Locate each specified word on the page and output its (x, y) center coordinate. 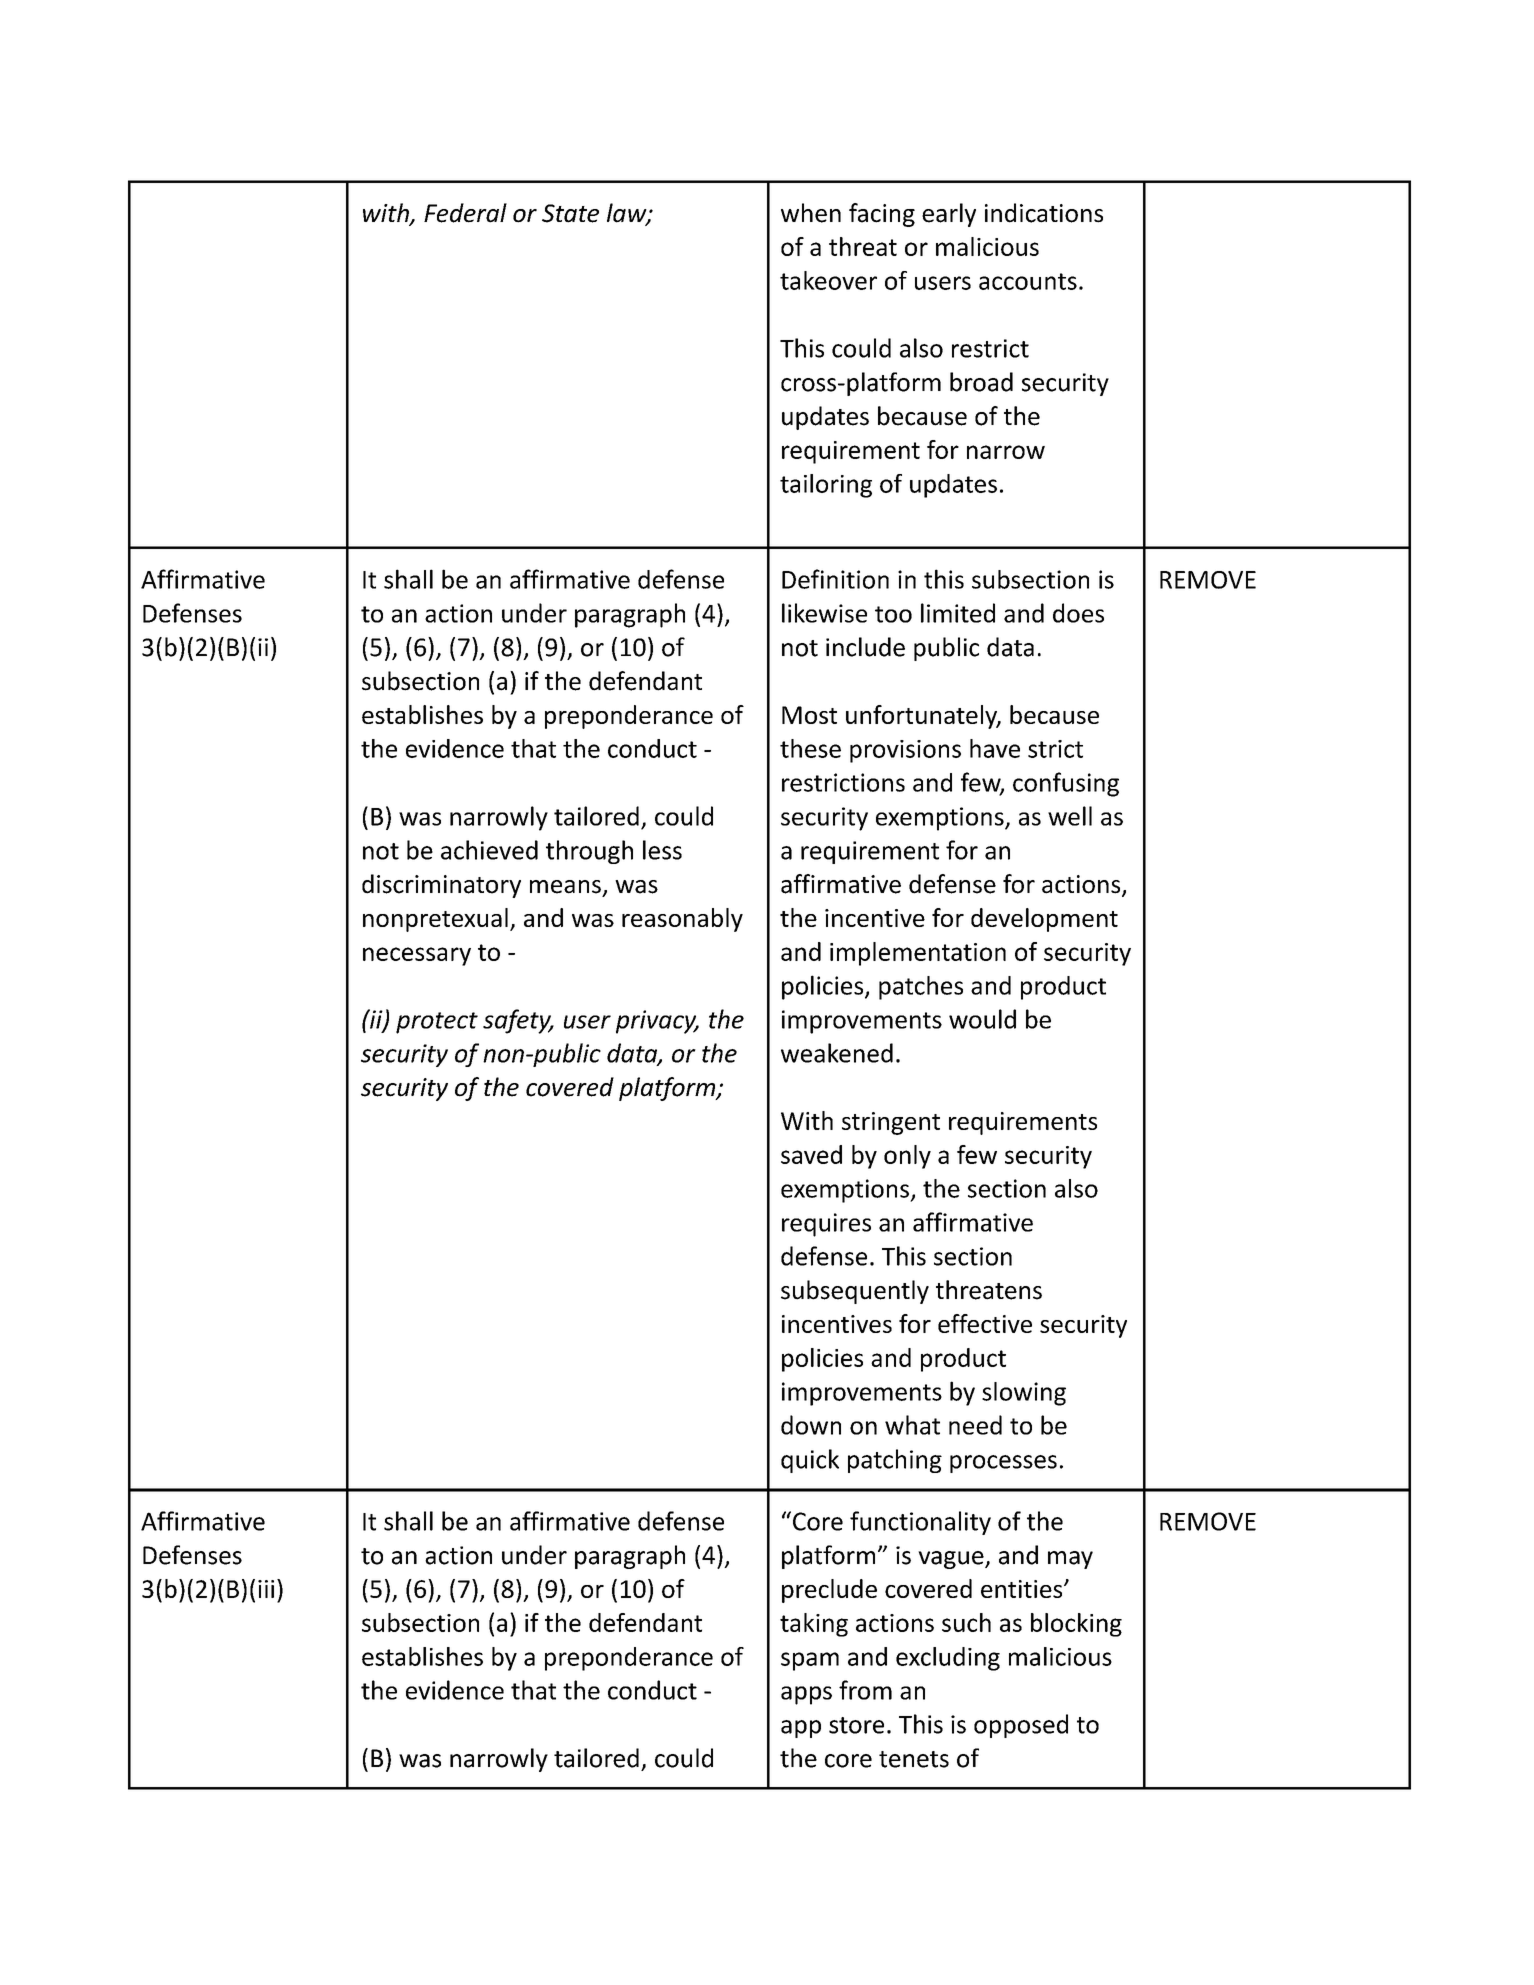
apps (806, 1695)
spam (810, 1661)
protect (437, 1023)
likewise (824, 613)
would (982, 1019)
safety (518, 1021)
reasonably (682, 920)
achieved (489, 850)
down (811, 1425)
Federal (465, 213)
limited (958, 613)
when (811, 213)
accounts (1028, 281)
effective (985, 1323)
